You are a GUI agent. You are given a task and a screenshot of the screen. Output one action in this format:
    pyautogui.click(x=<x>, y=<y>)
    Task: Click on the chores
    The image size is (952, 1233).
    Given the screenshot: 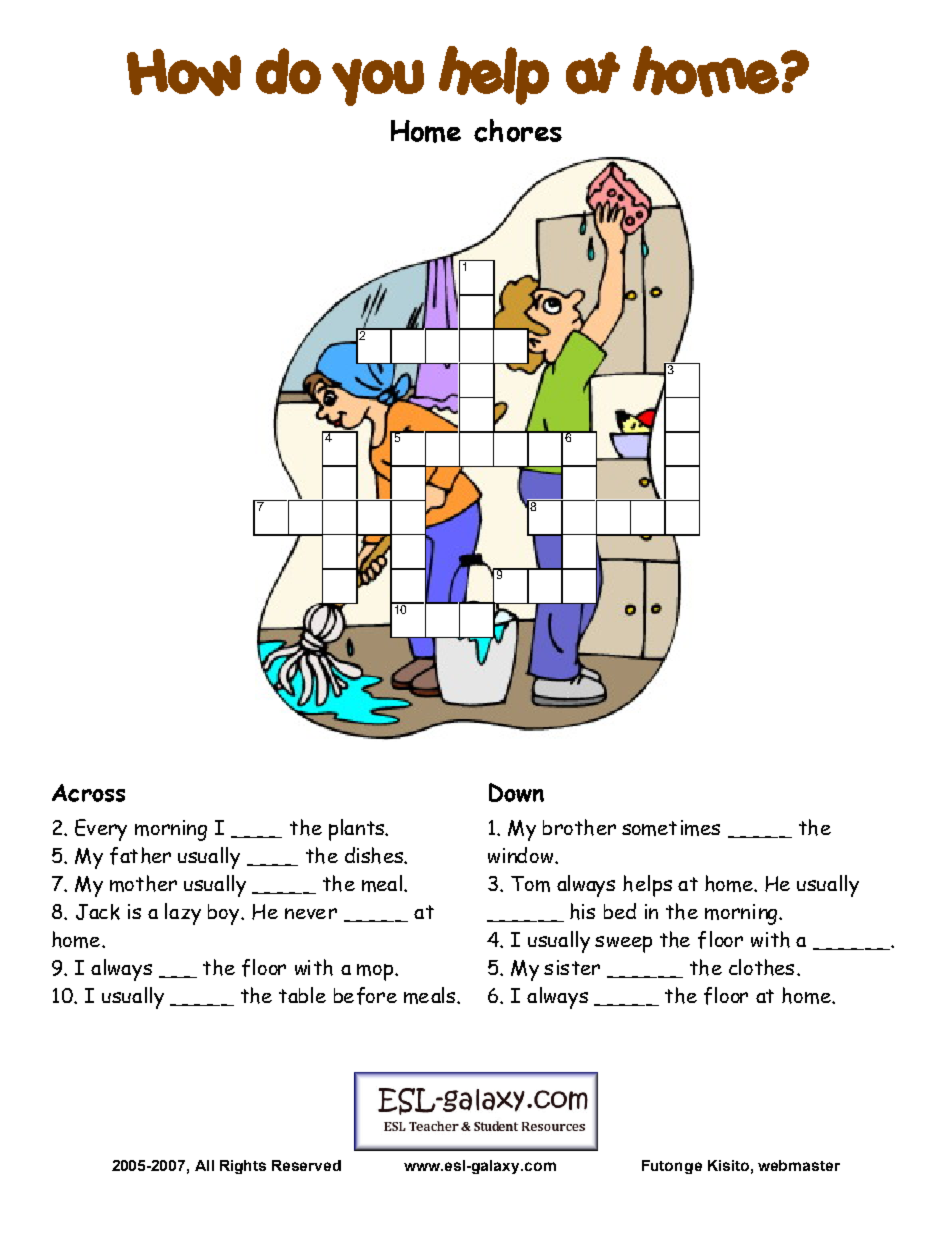 What is the action you would take?
    pyautogui.click(x=518, y=130)
